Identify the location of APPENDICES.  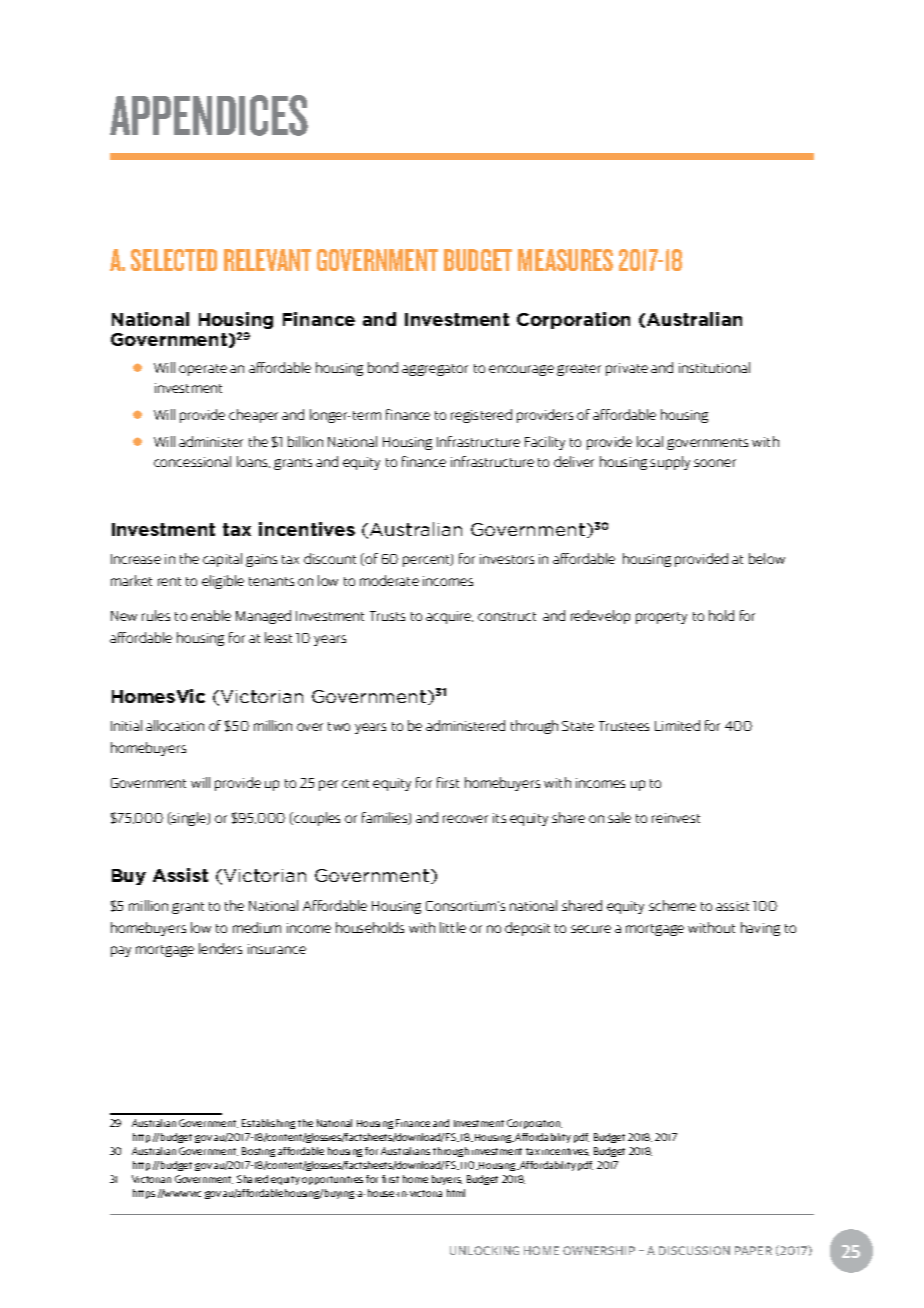
(209, 115).
